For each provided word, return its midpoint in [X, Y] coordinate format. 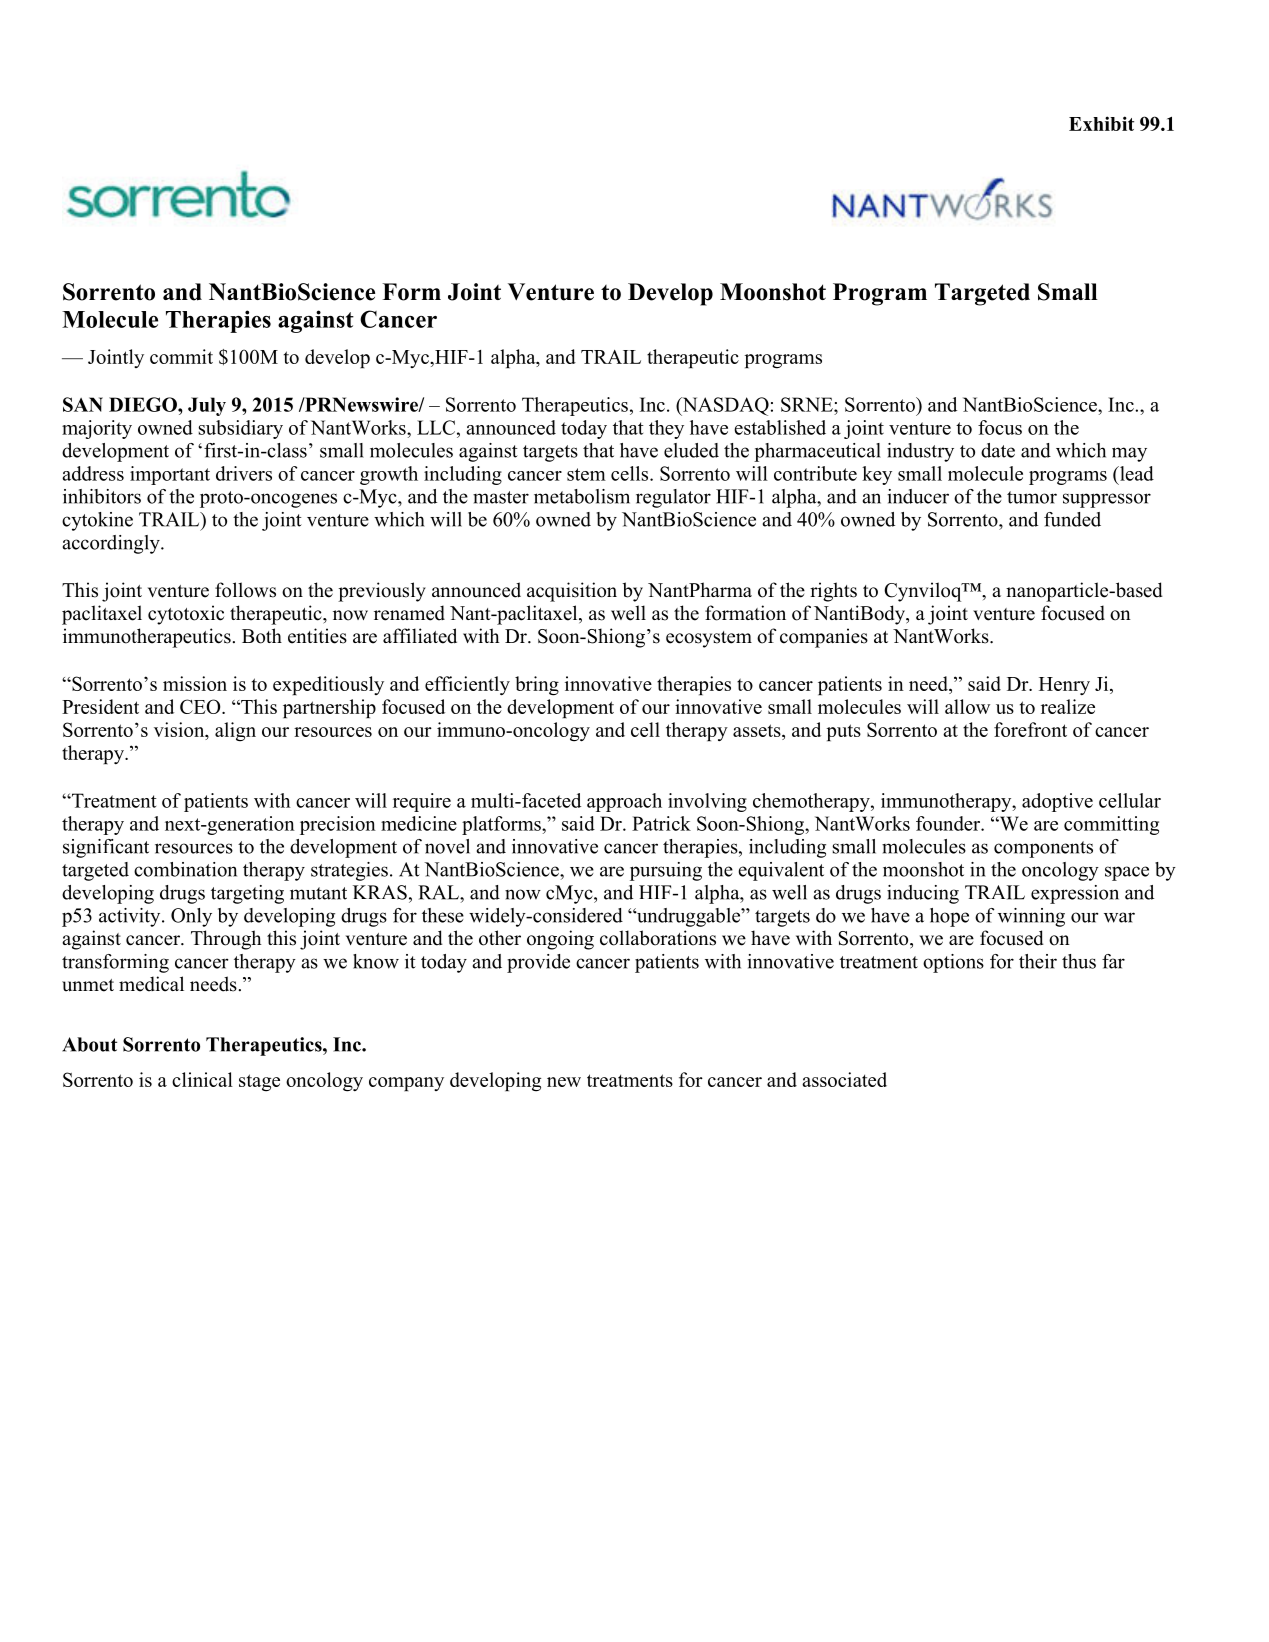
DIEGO [144, 404]
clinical [202, 1079]
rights [833, 592]
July [207, 406]
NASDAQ [724, 406]
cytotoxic [186, 615]
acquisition [572, 592]
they [666, 429]
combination [185, 869]
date [998, 450]
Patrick [661, 823]
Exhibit [1101, 123]
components [1043, 849]
